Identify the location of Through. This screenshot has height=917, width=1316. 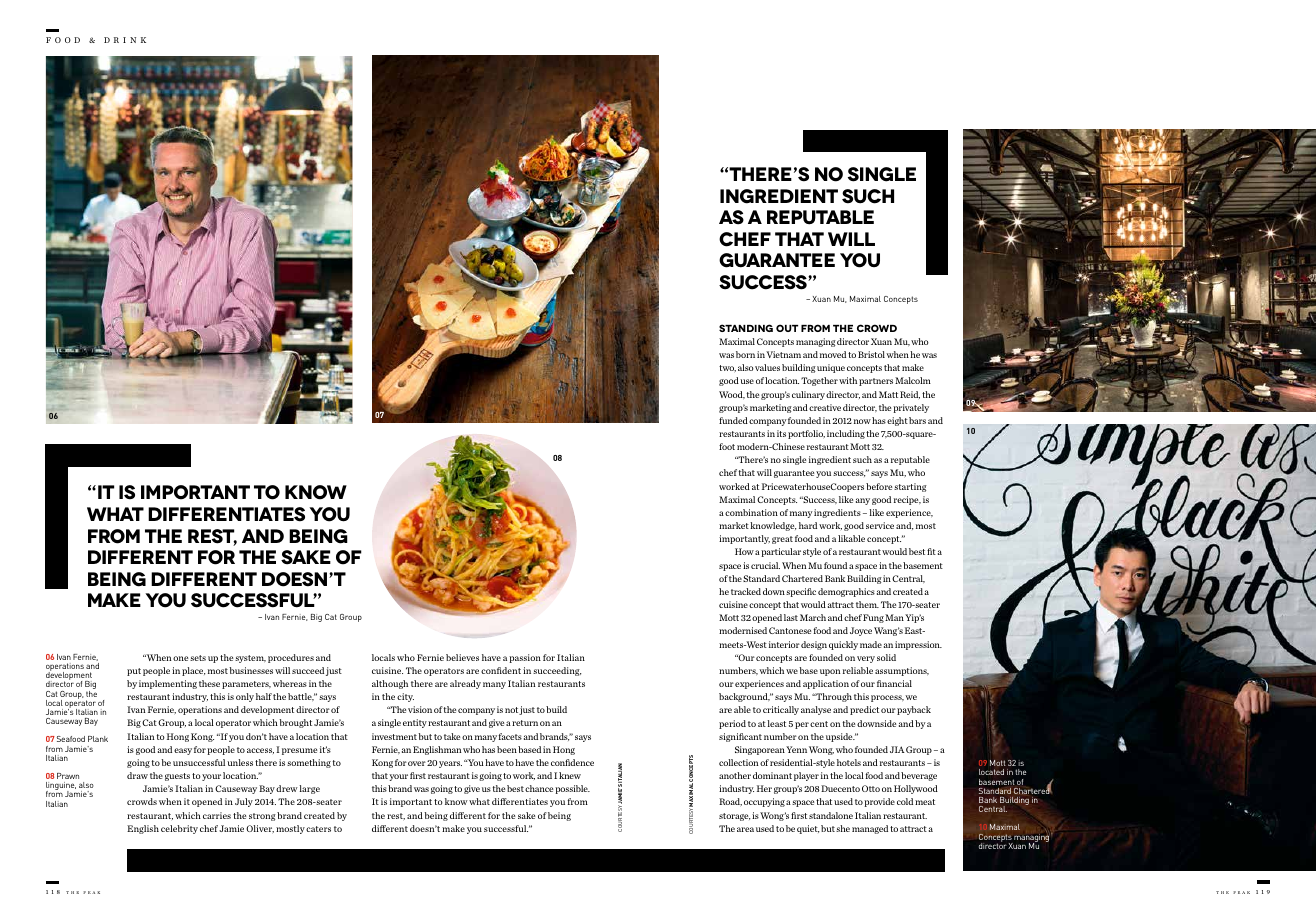
(833, 697).
